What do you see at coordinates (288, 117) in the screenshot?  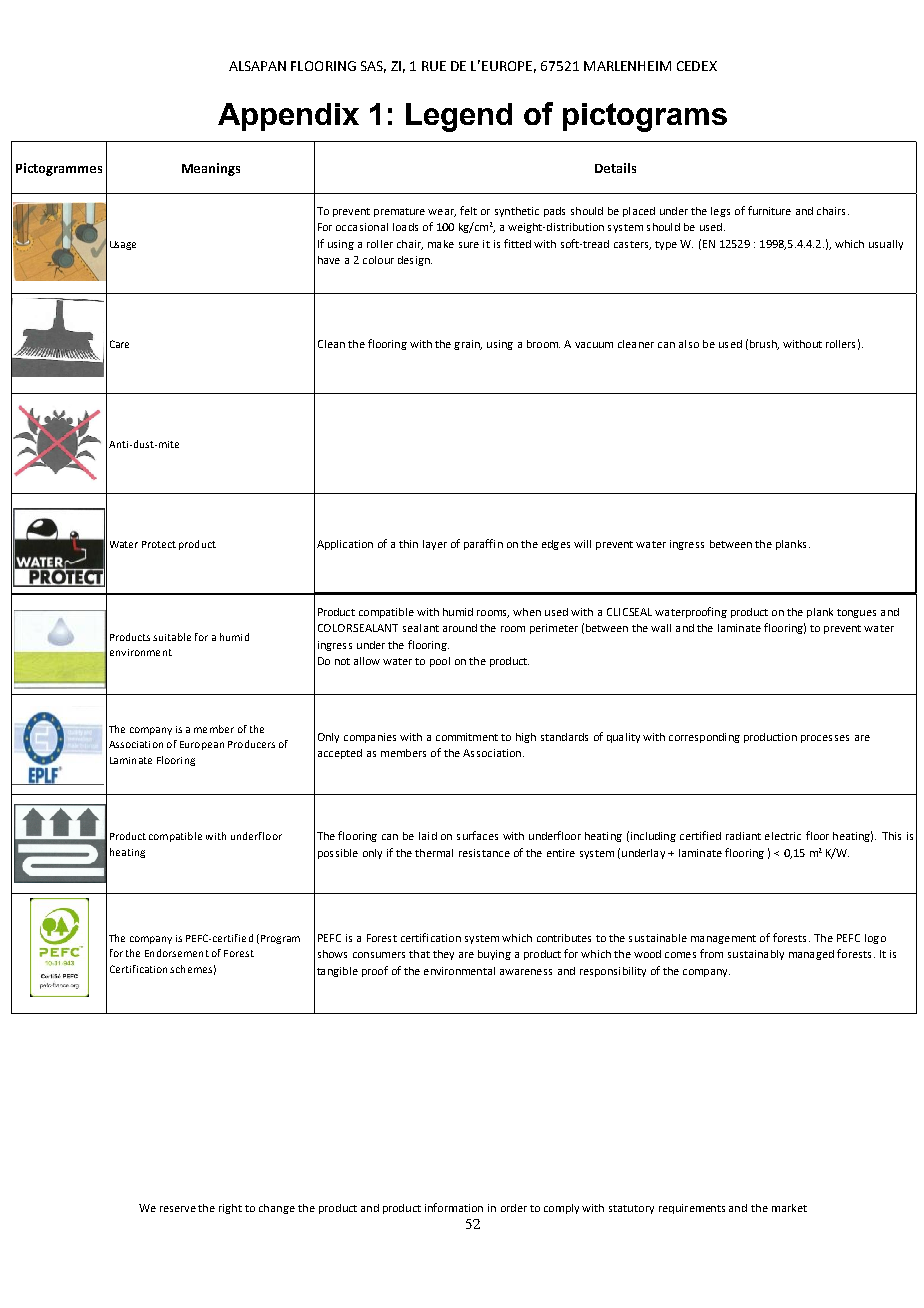 I see `Appendix` at bounding box center [288, 117].
